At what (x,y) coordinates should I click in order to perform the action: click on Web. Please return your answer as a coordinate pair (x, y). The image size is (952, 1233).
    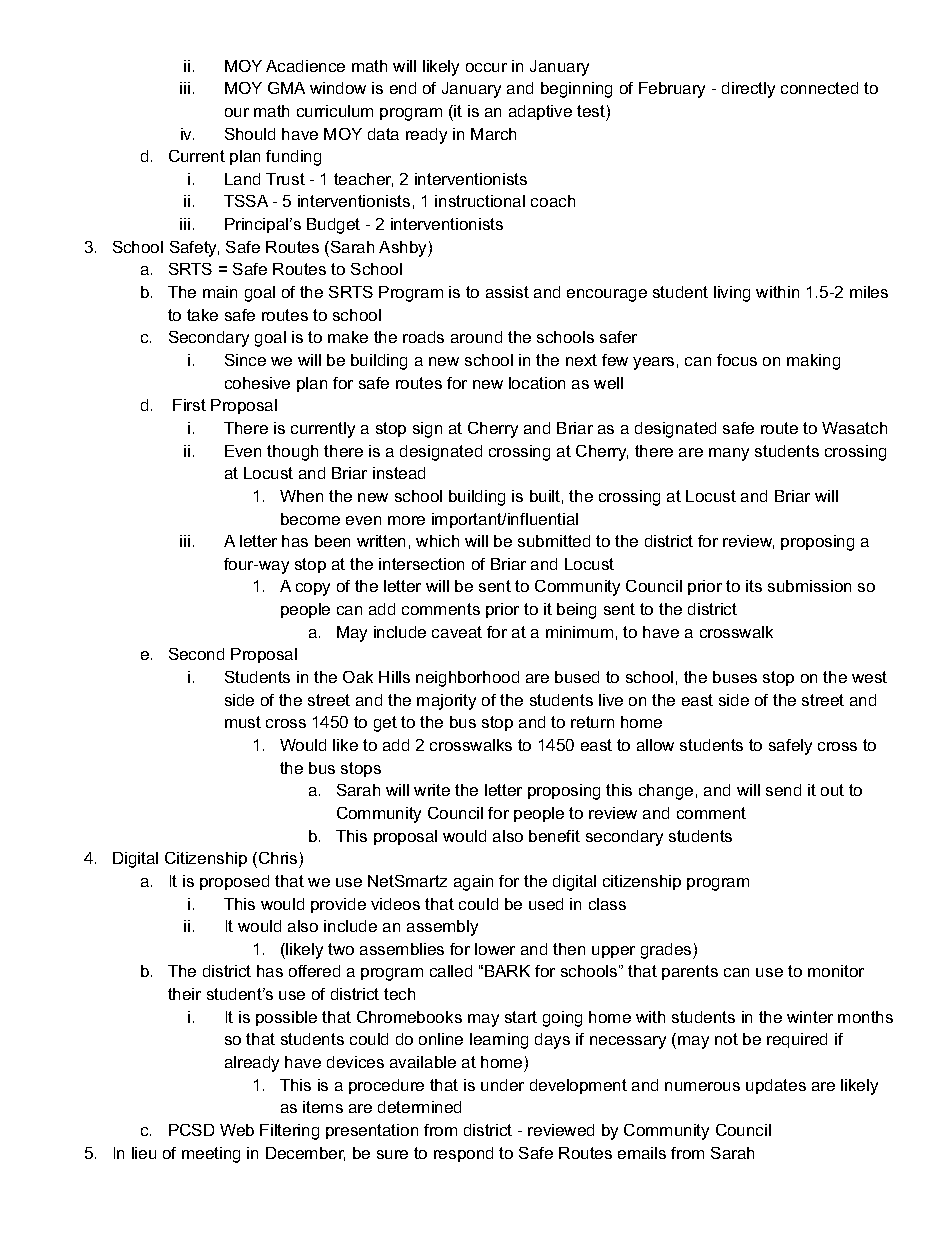
    Looking at the image, I should click on (237, 1130).
